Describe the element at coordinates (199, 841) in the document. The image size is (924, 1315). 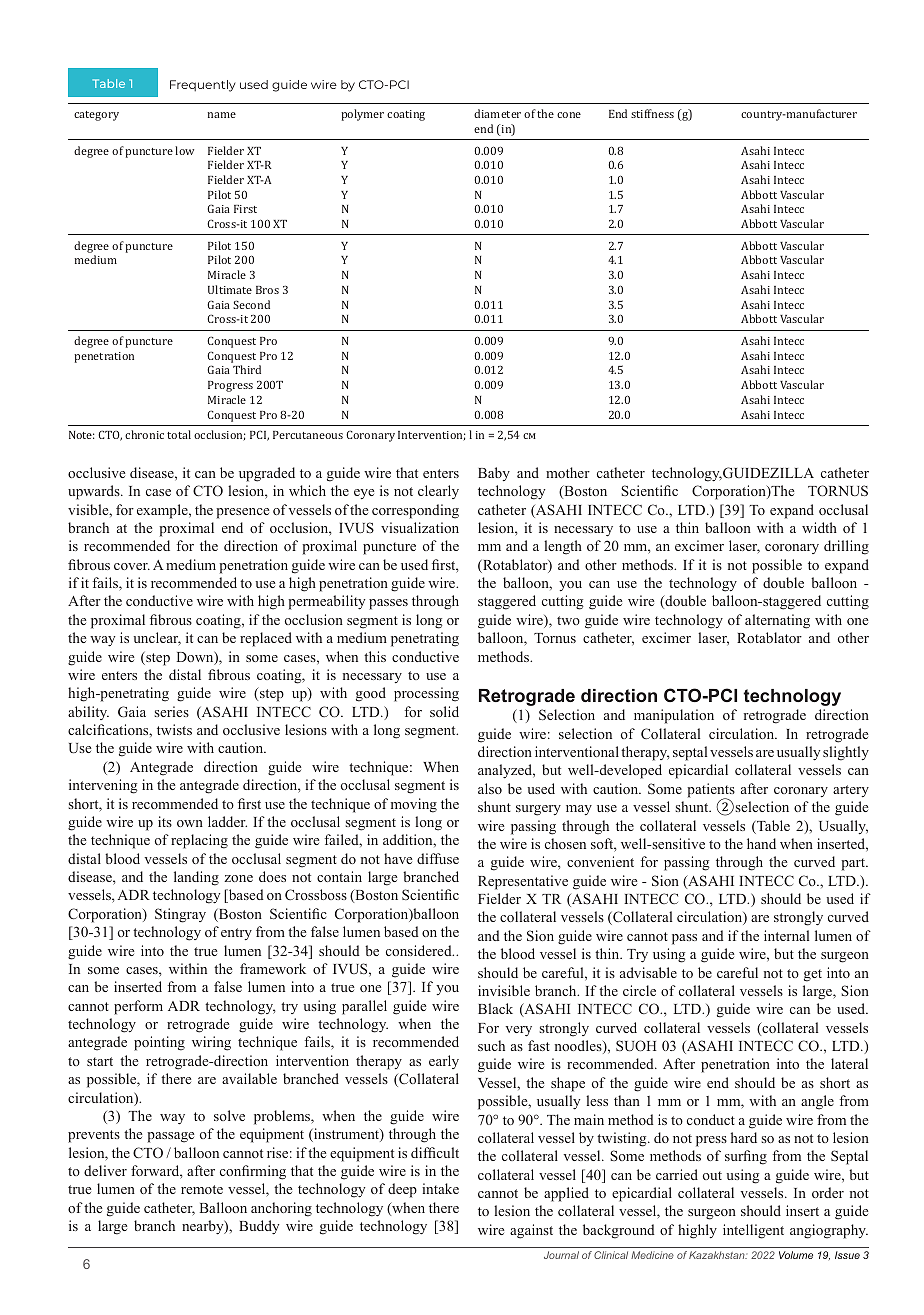
I see `replacing` at that location.
